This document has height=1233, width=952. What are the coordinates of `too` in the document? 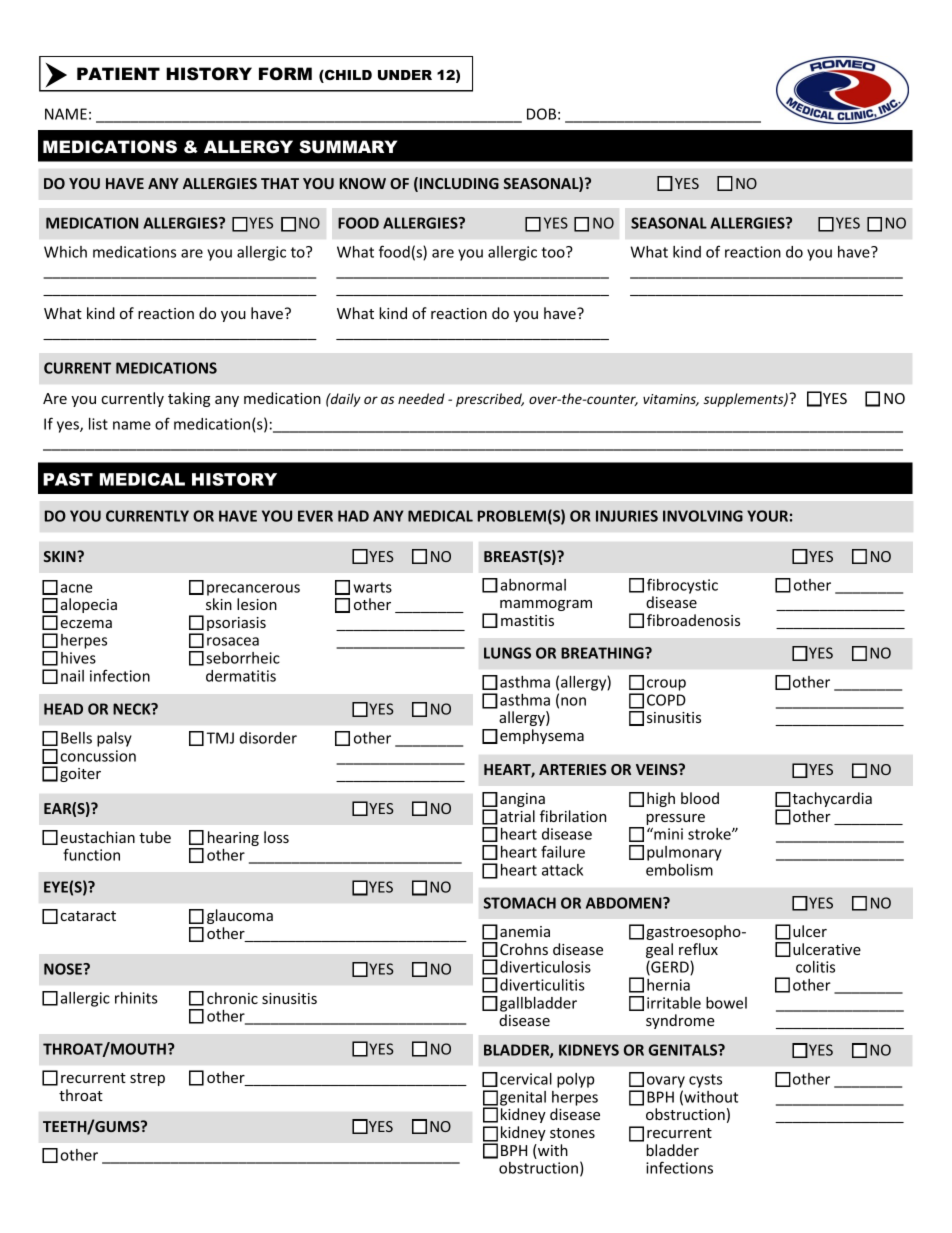 It's located at (554, 252).
